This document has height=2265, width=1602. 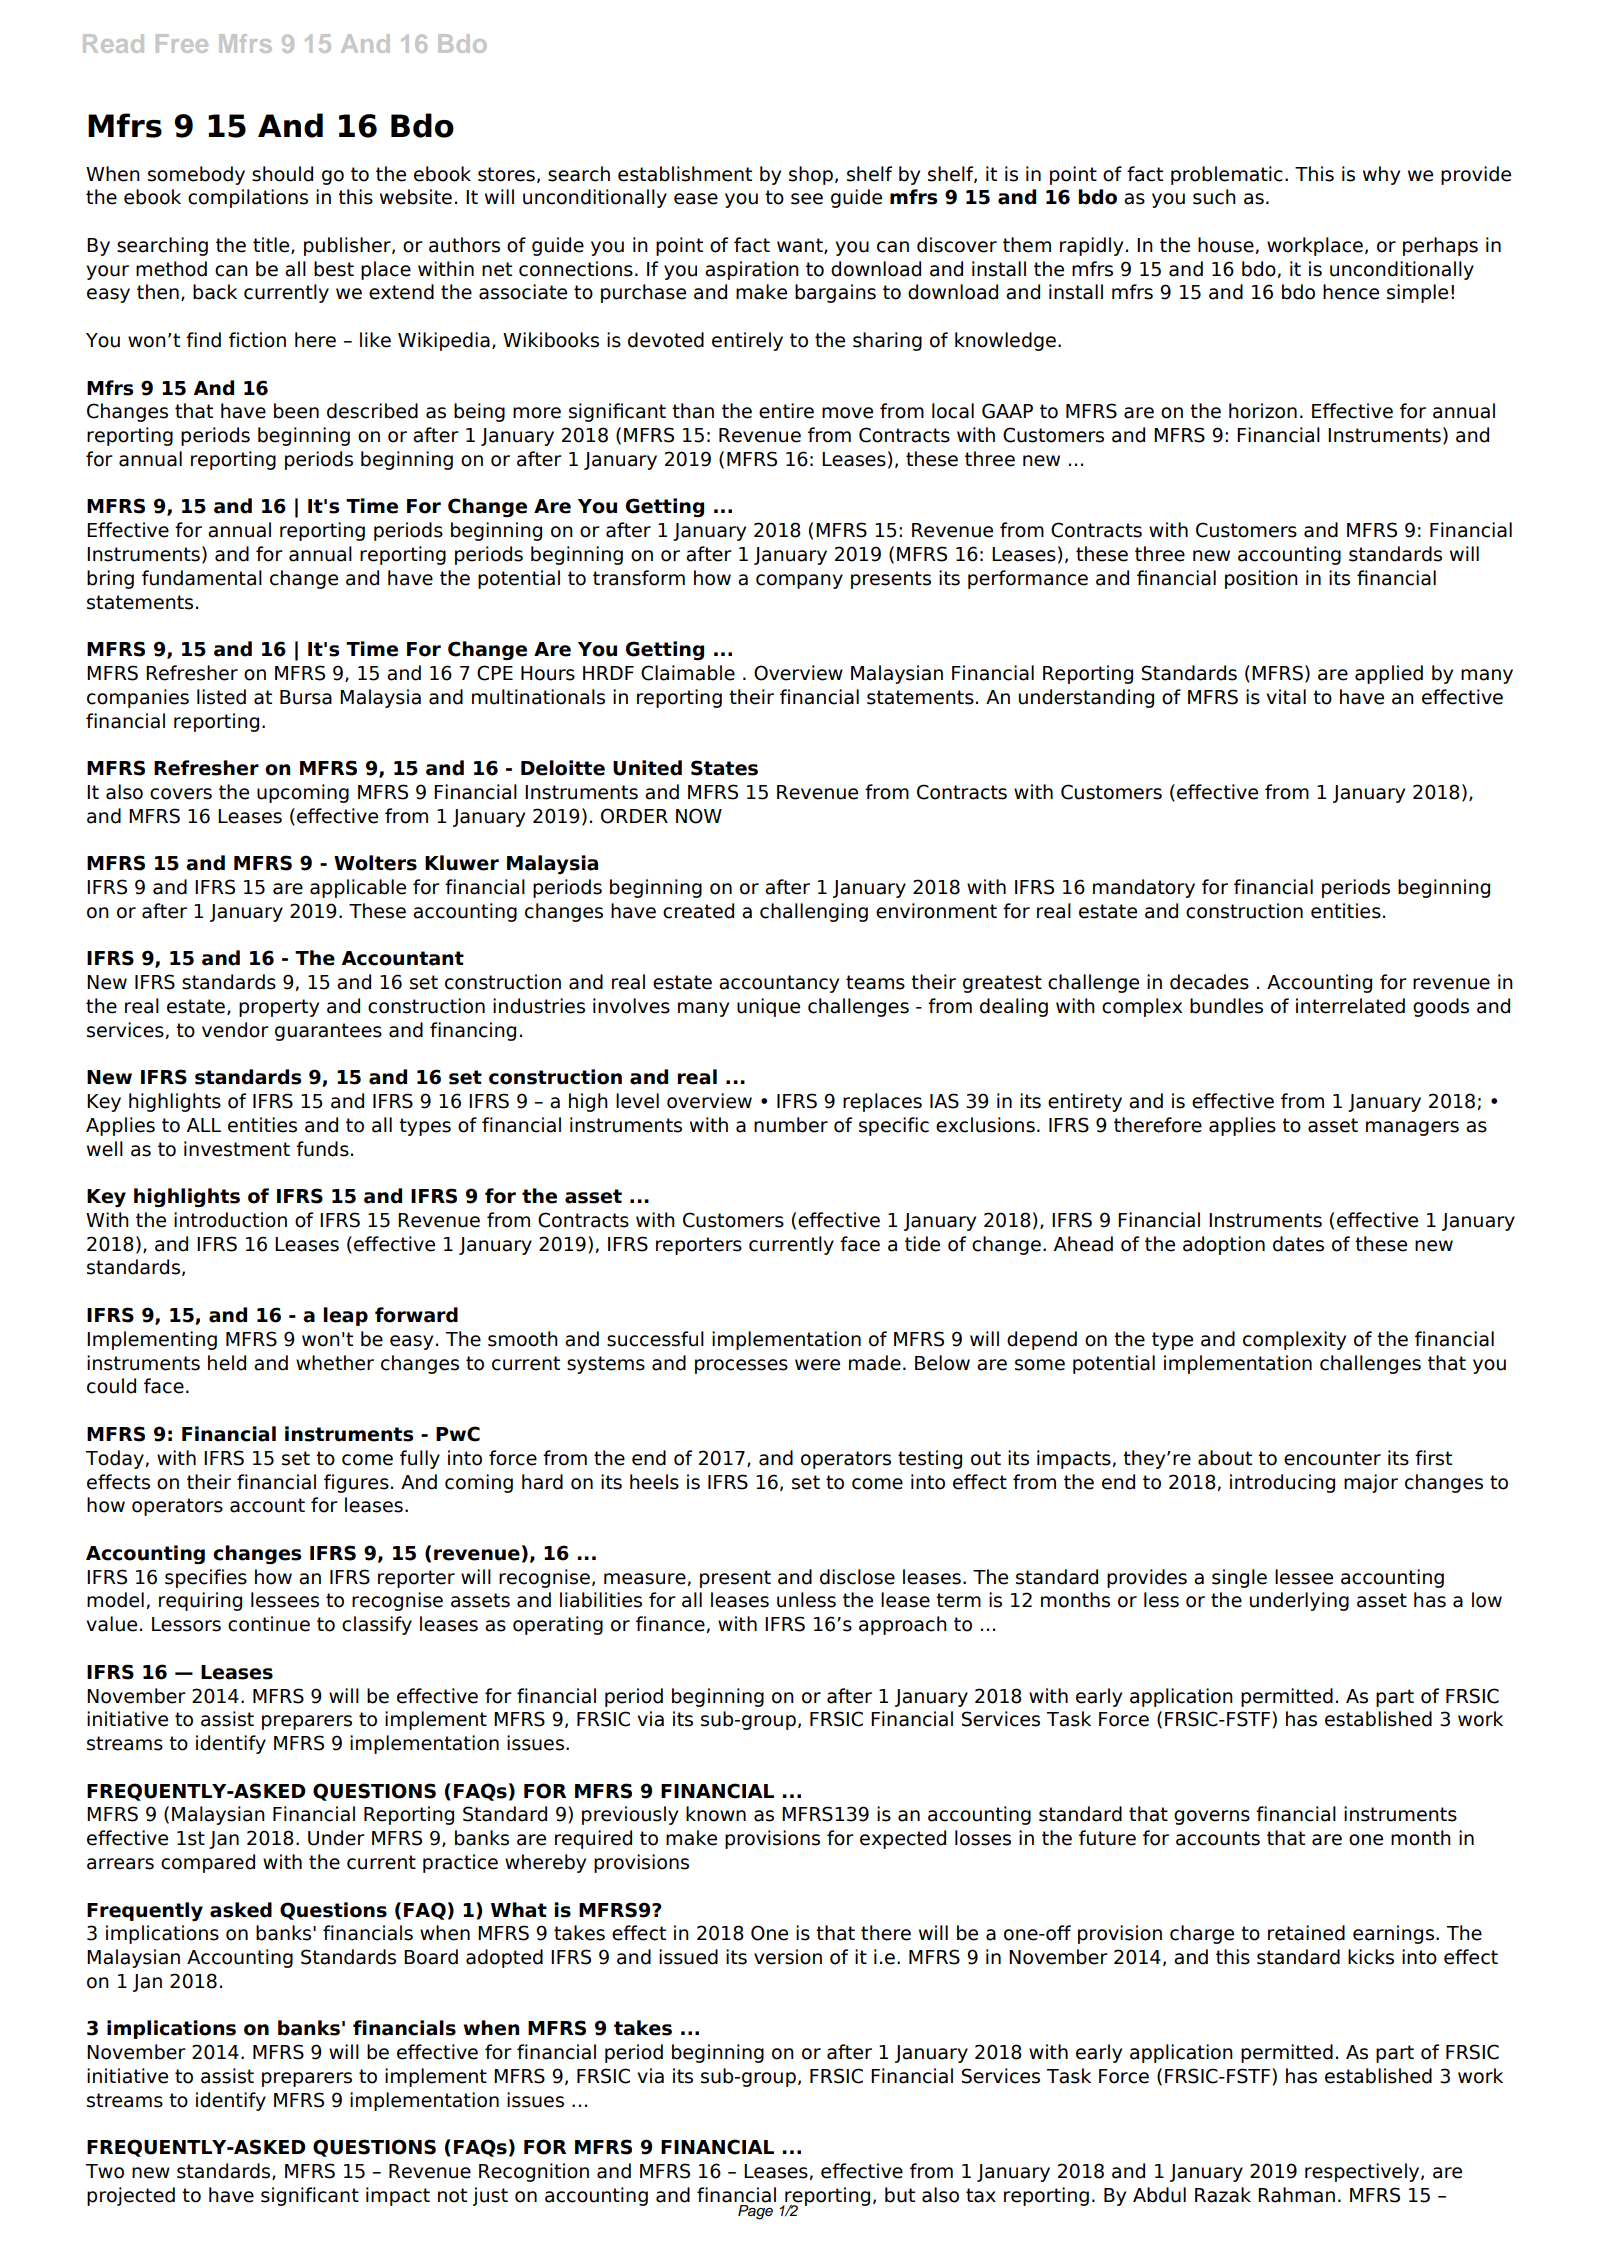 I want to click on problematic, so click(x=1227, y=175).
